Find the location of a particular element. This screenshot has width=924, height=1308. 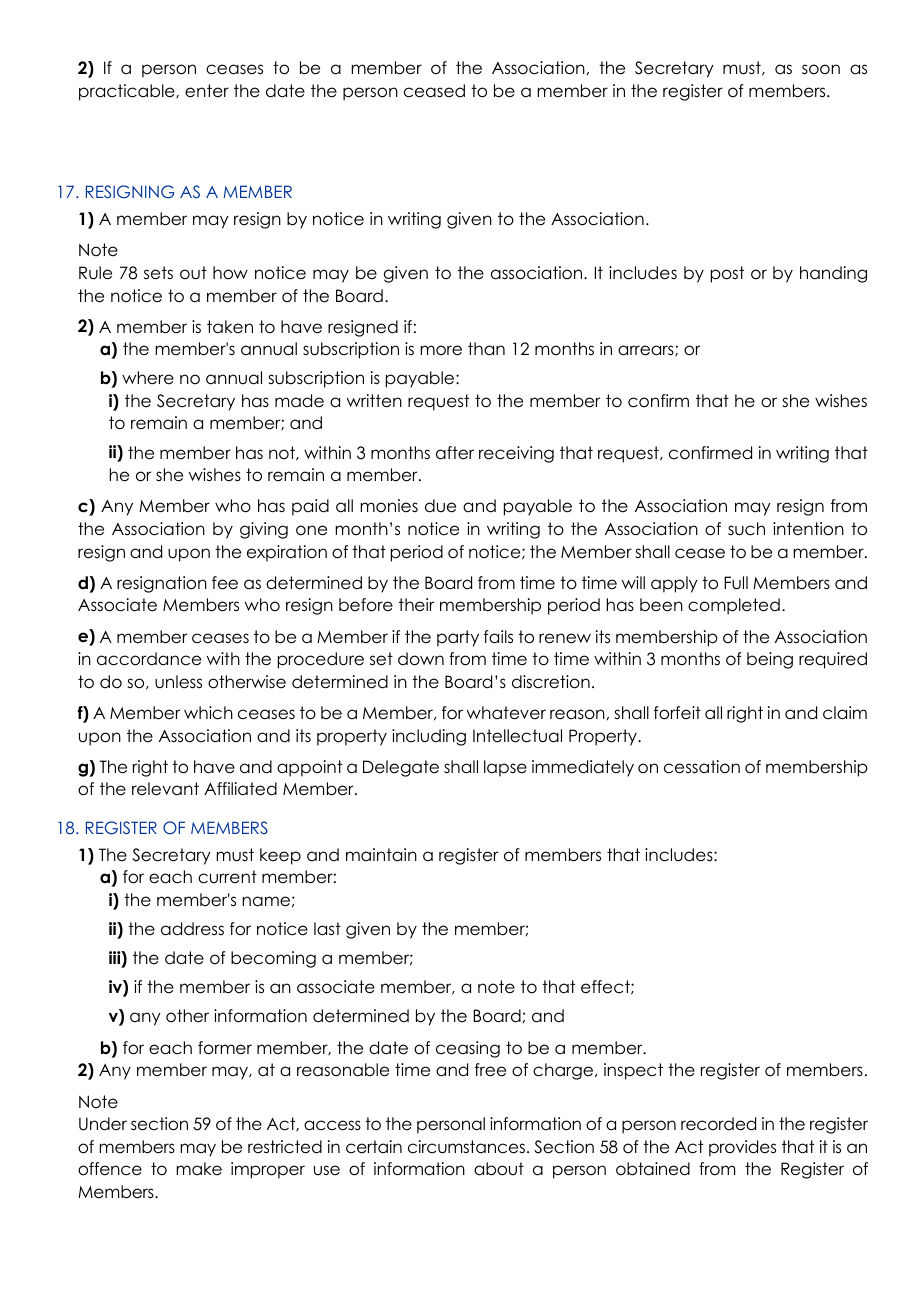

make is located at coordinates (199, 1169).
